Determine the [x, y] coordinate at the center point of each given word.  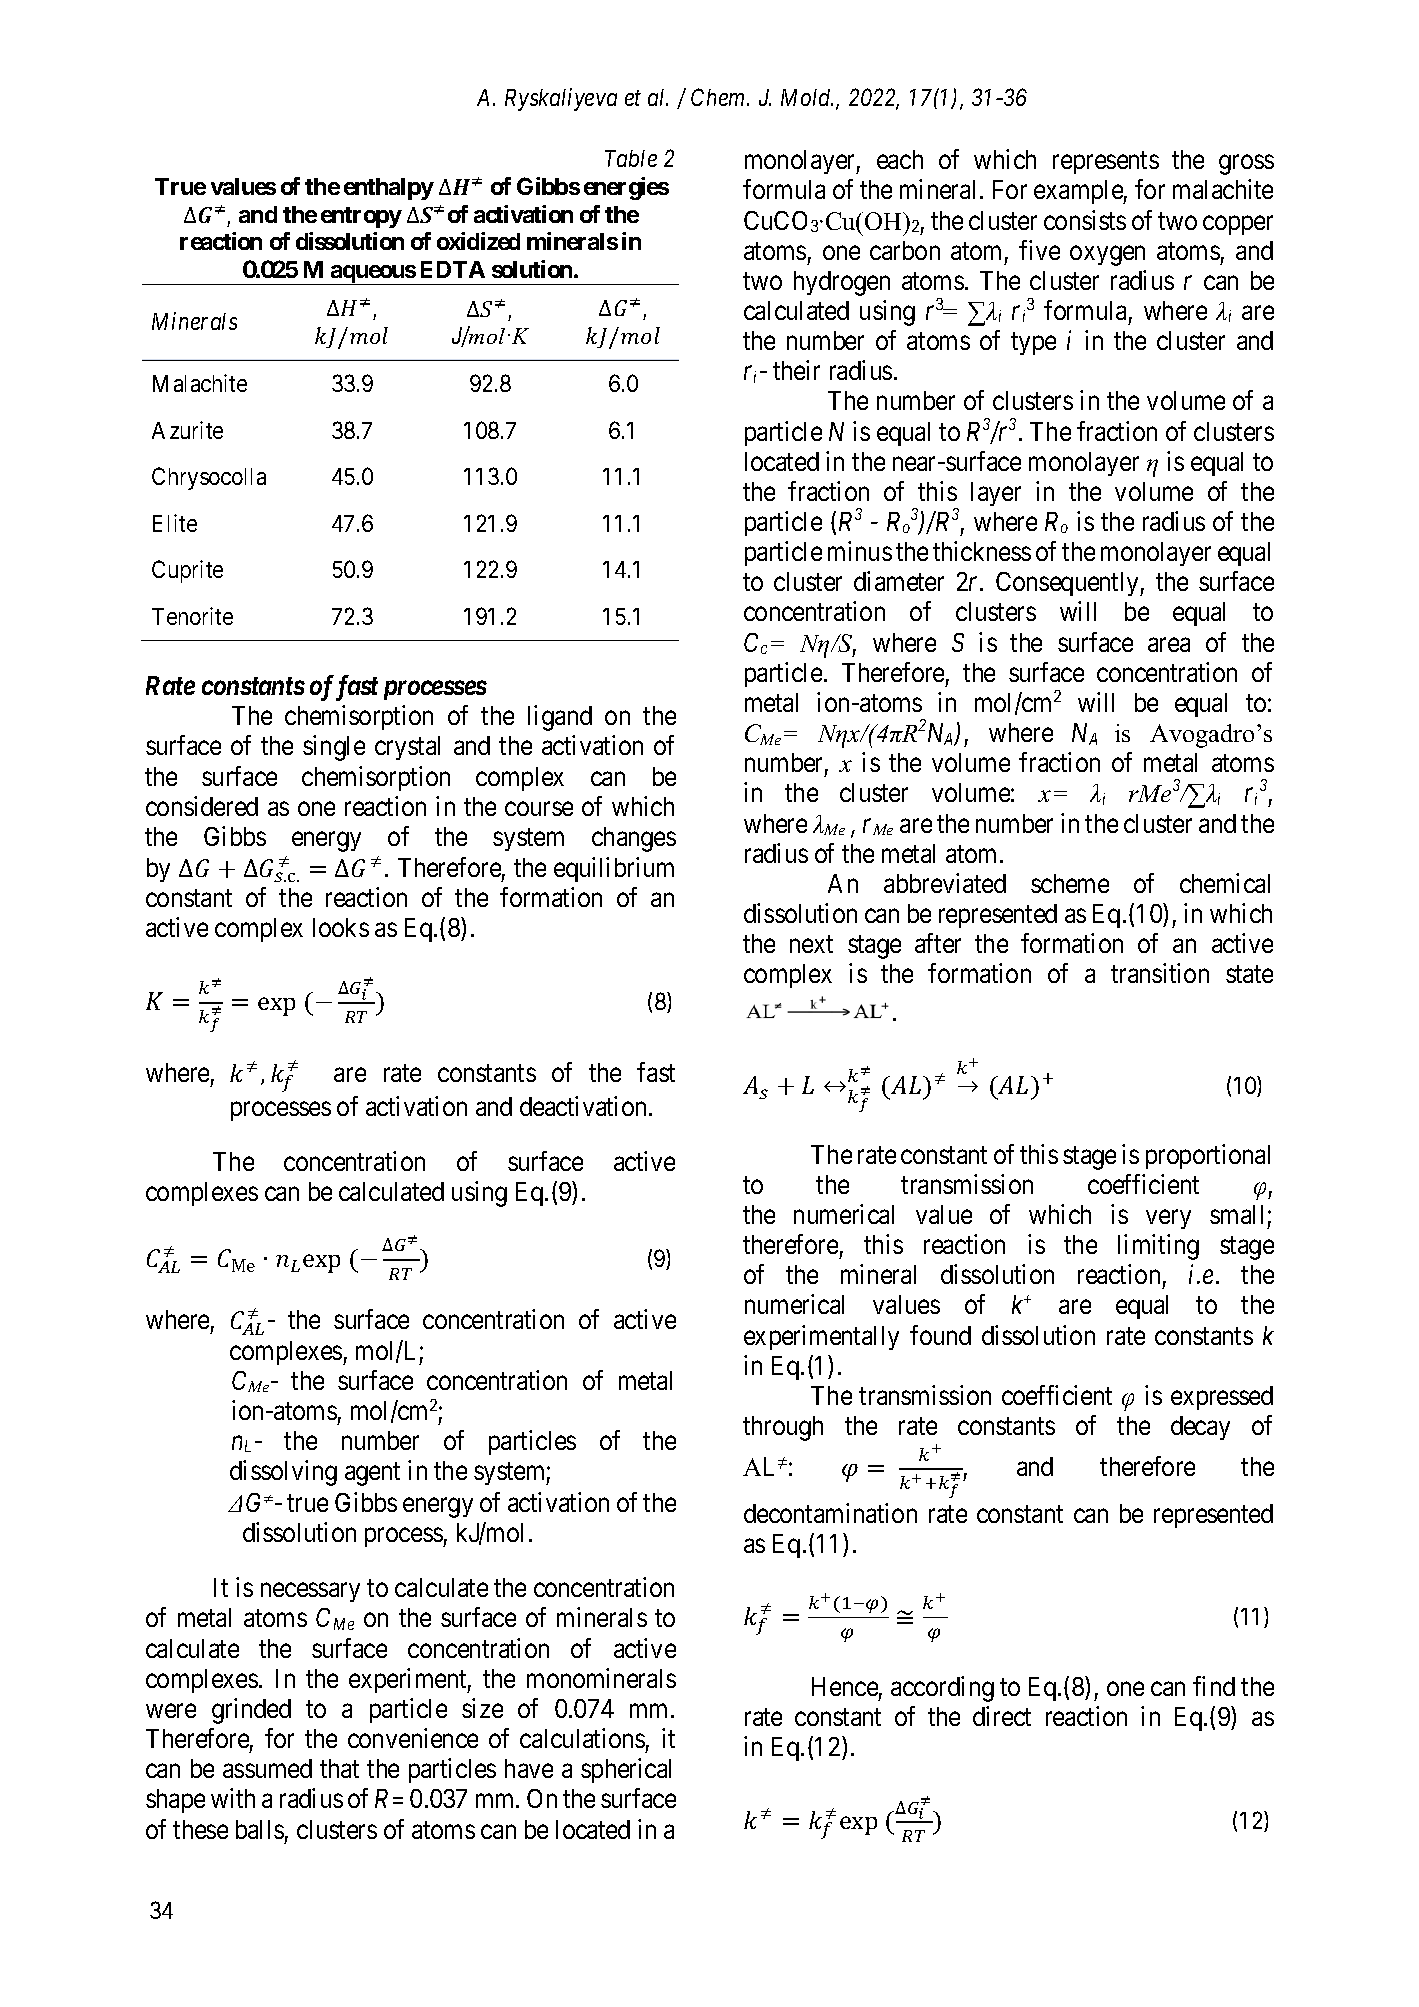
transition [1160, 973]
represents [1106, 163]
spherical [626, 1770]
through [783, 1428]
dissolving [283, 1473]
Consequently [1068, 584]
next [811, 944]
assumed [267, 1768]
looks [341, 927]
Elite [175, 523]
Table [631, 158]
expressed [1222, 1398]
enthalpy [389, 189]
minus [860, 551]
